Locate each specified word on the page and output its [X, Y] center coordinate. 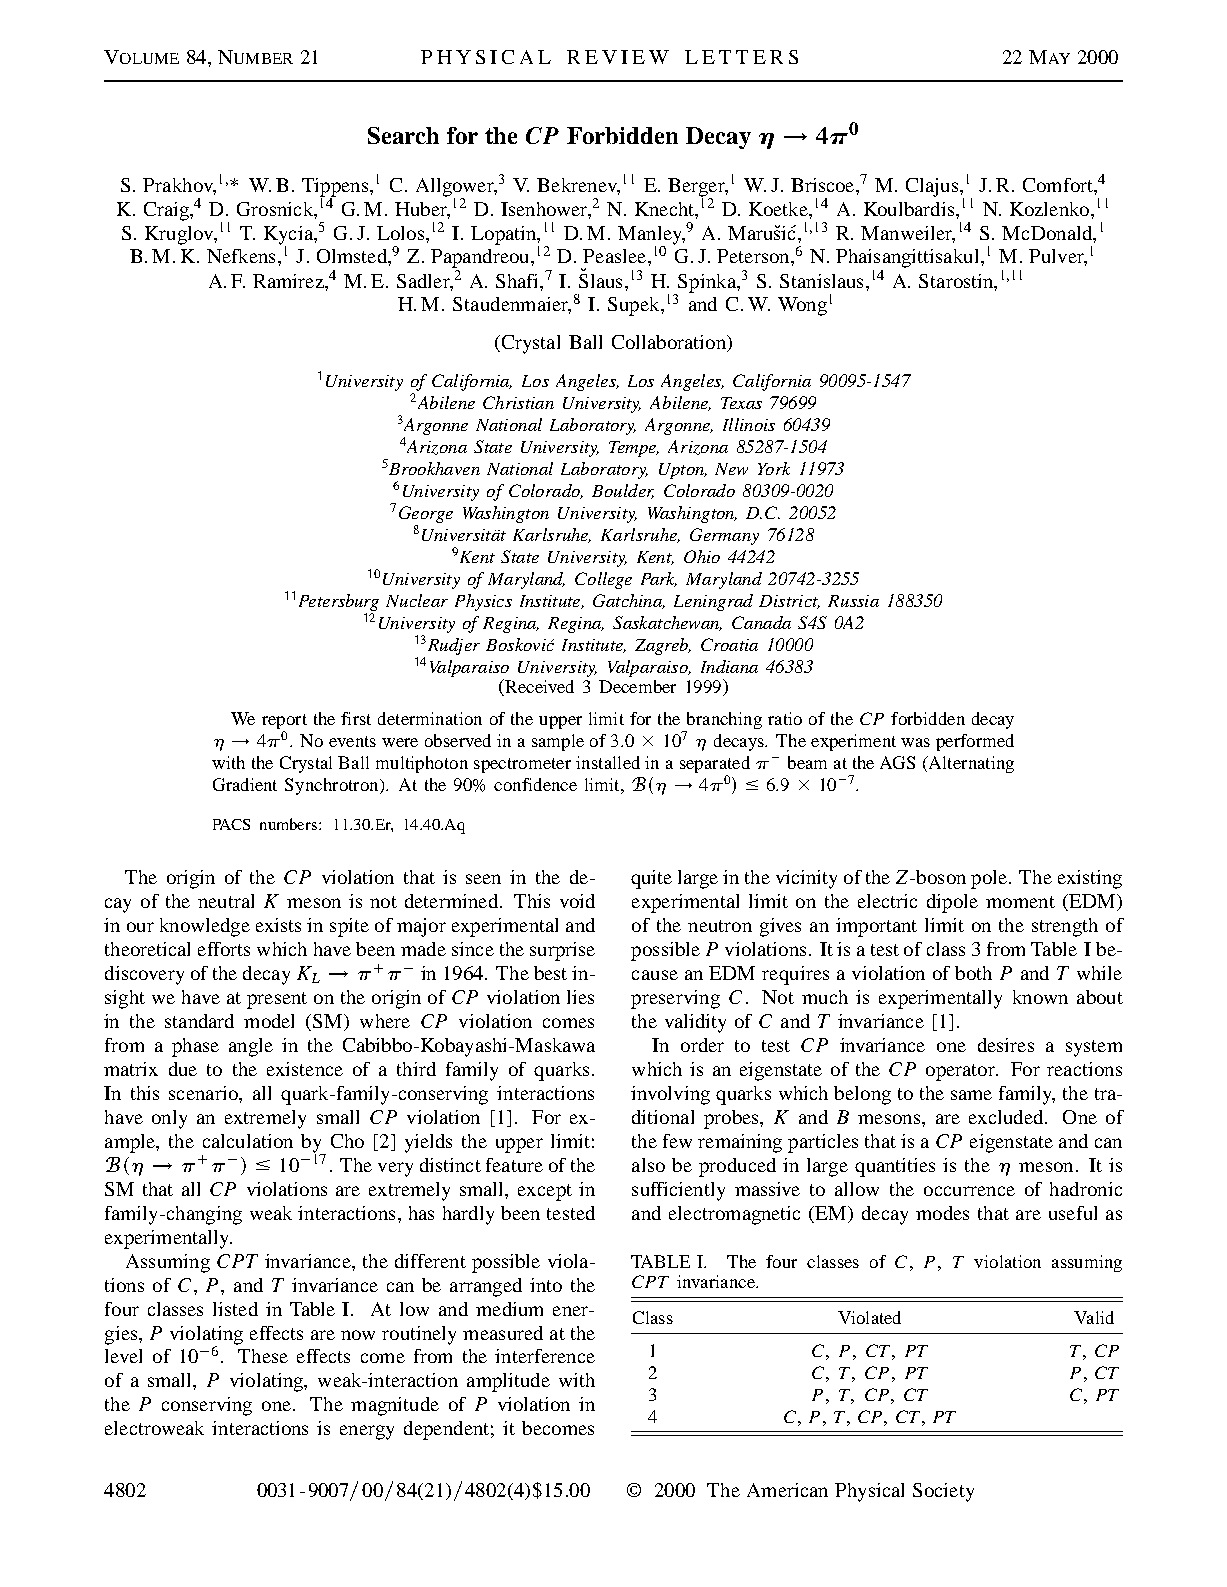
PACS [231, 824]
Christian [518, 402]
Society [943, 1492]
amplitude [508, 1382]
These [263, 1356]
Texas [741, 403]
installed [608, 762]
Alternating [970, 764]
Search [403, 135]
